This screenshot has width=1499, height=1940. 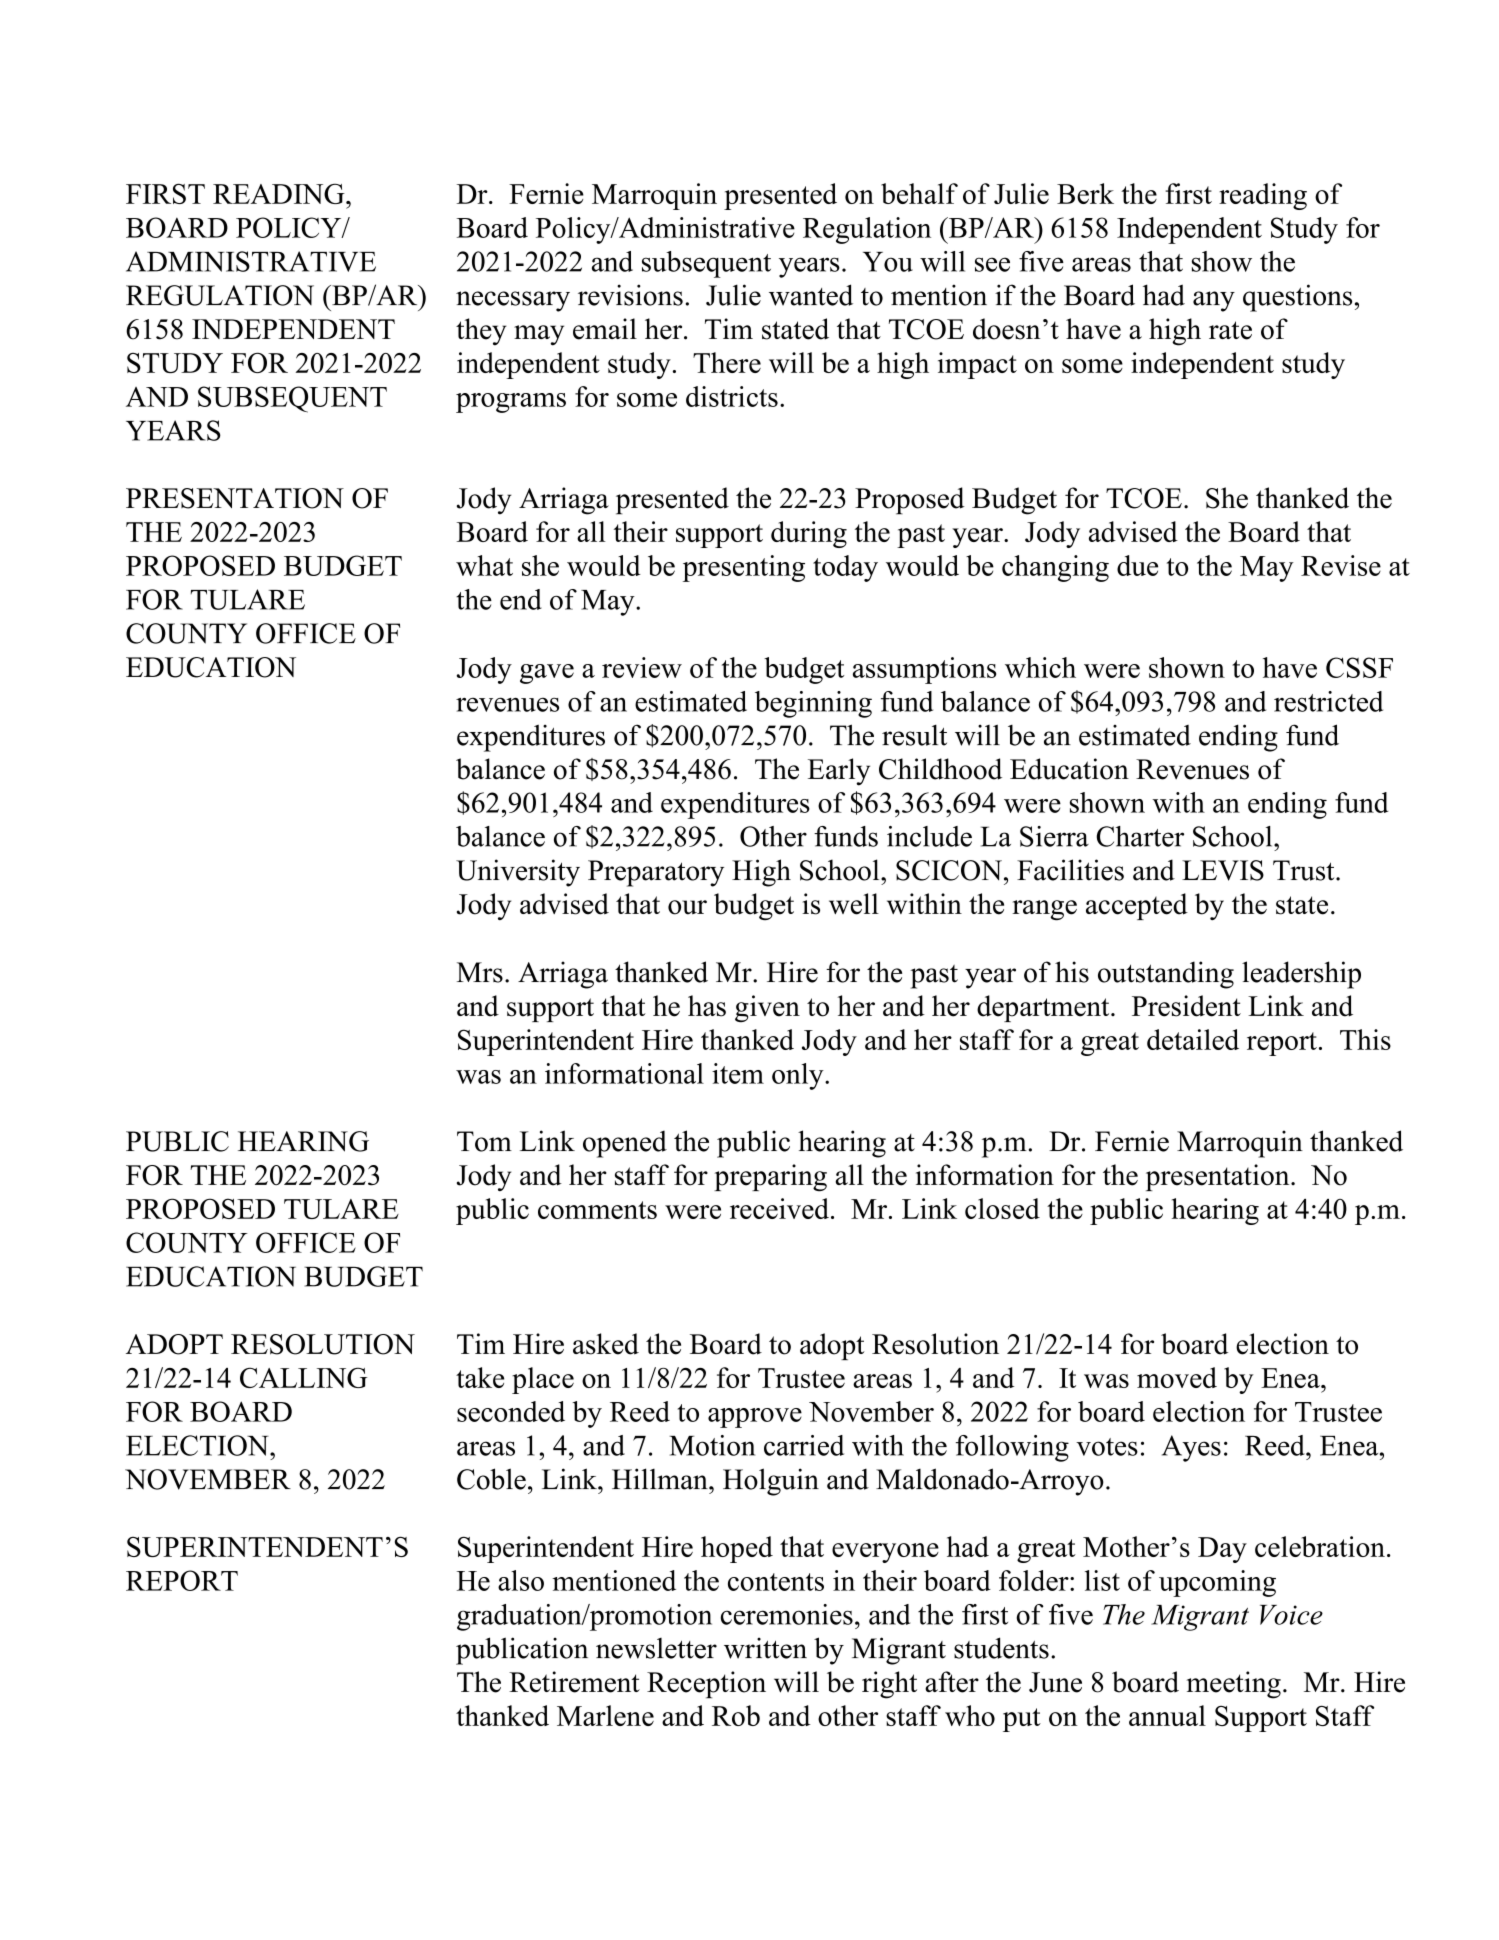 I want to click on detailed, so click(x=1193, y=1039).
